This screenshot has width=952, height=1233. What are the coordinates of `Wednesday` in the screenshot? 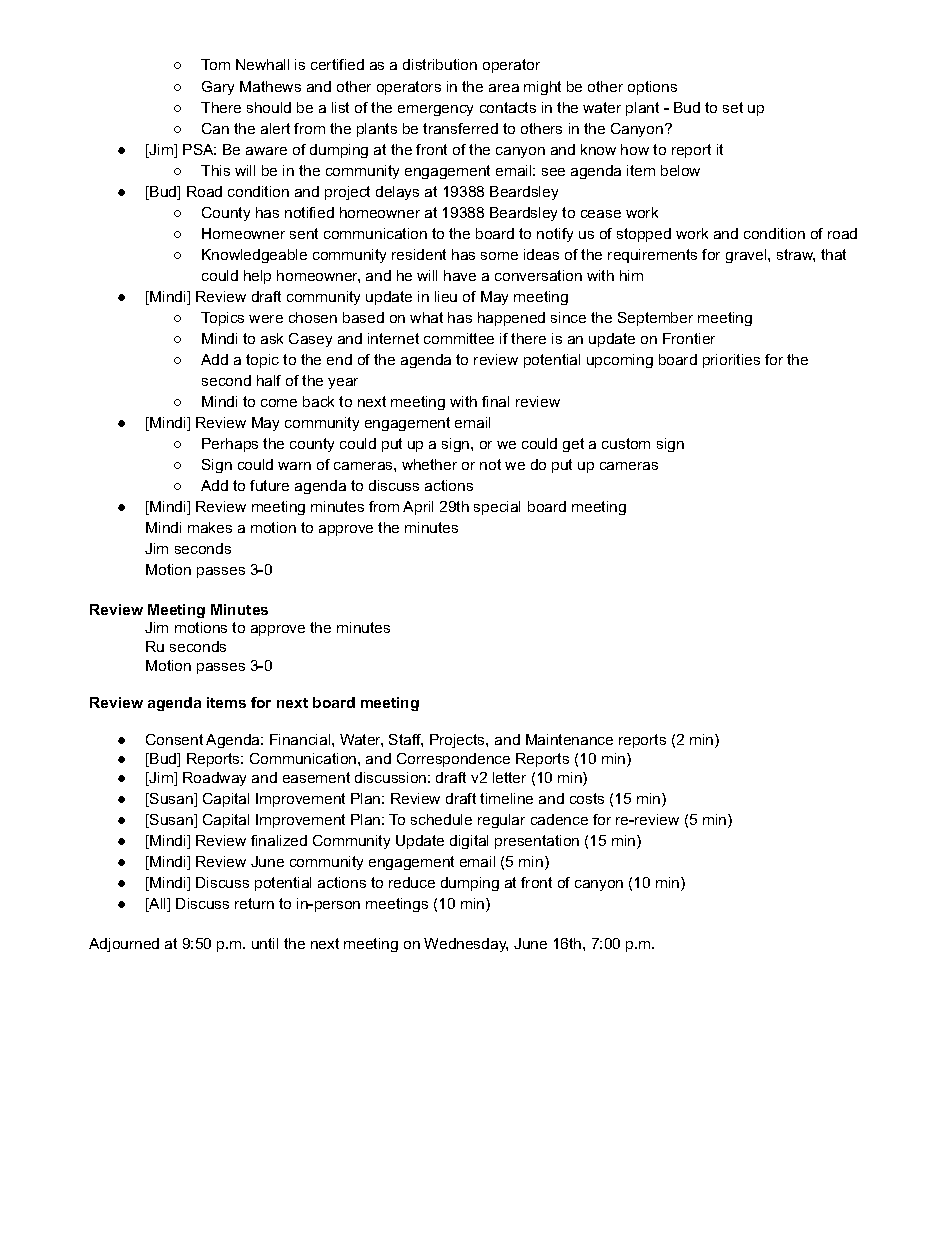 It's located at (466, 945).
